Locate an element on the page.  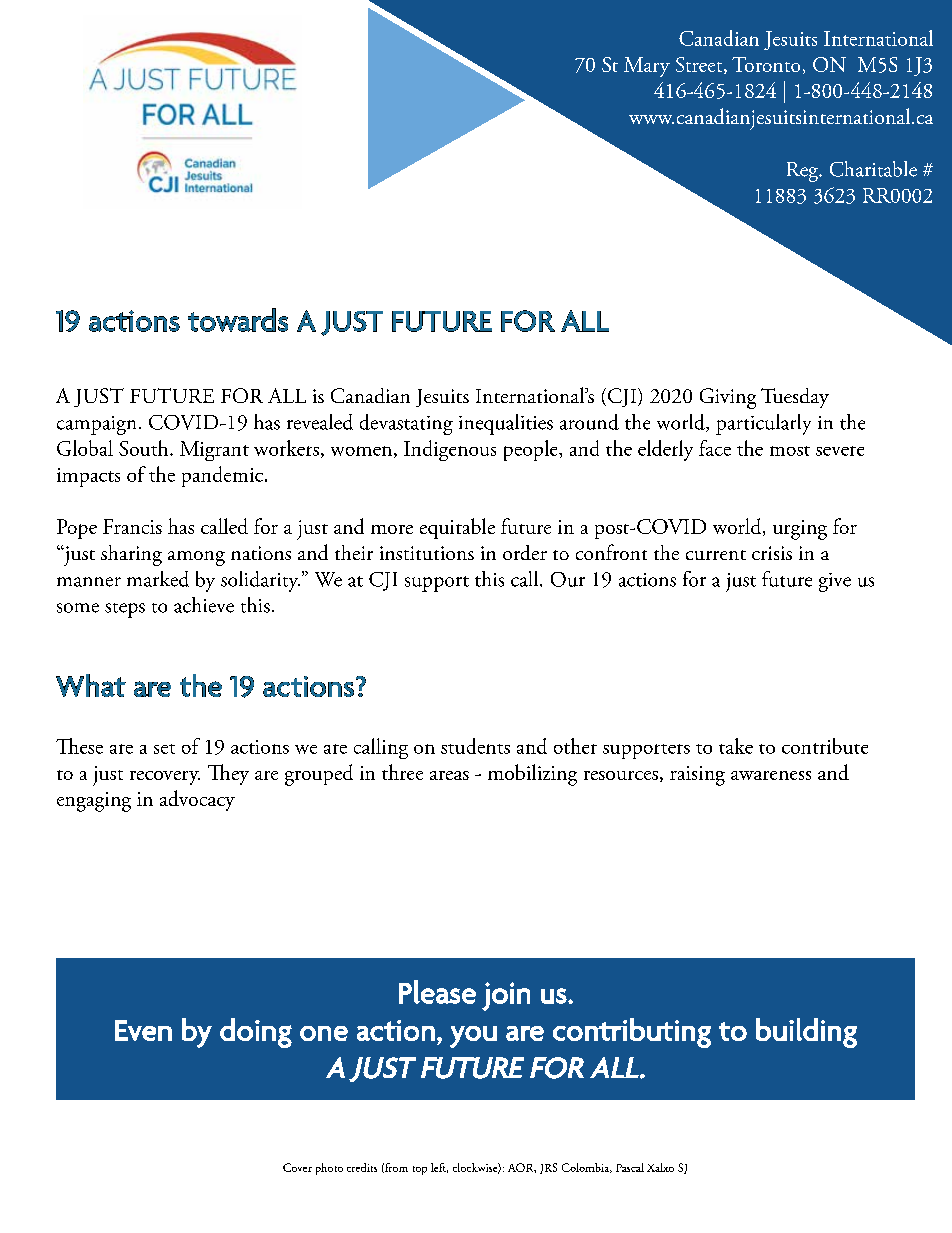
institutions is located at coordinates (427, 553).
